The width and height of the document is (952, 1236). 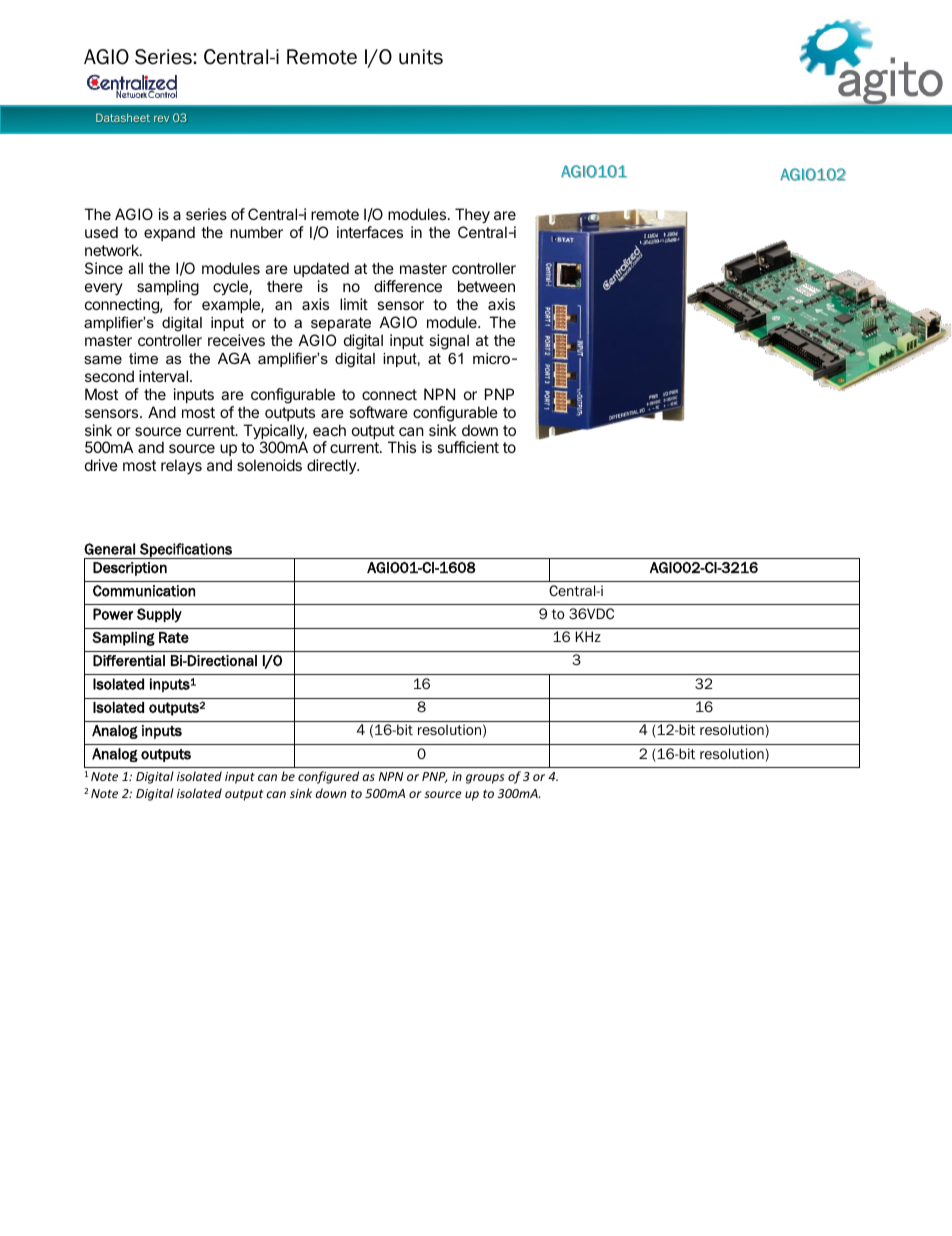 What do you see at coordinates (328, 777) in the document?
I see `configured` at bounding box center [328, 777].
